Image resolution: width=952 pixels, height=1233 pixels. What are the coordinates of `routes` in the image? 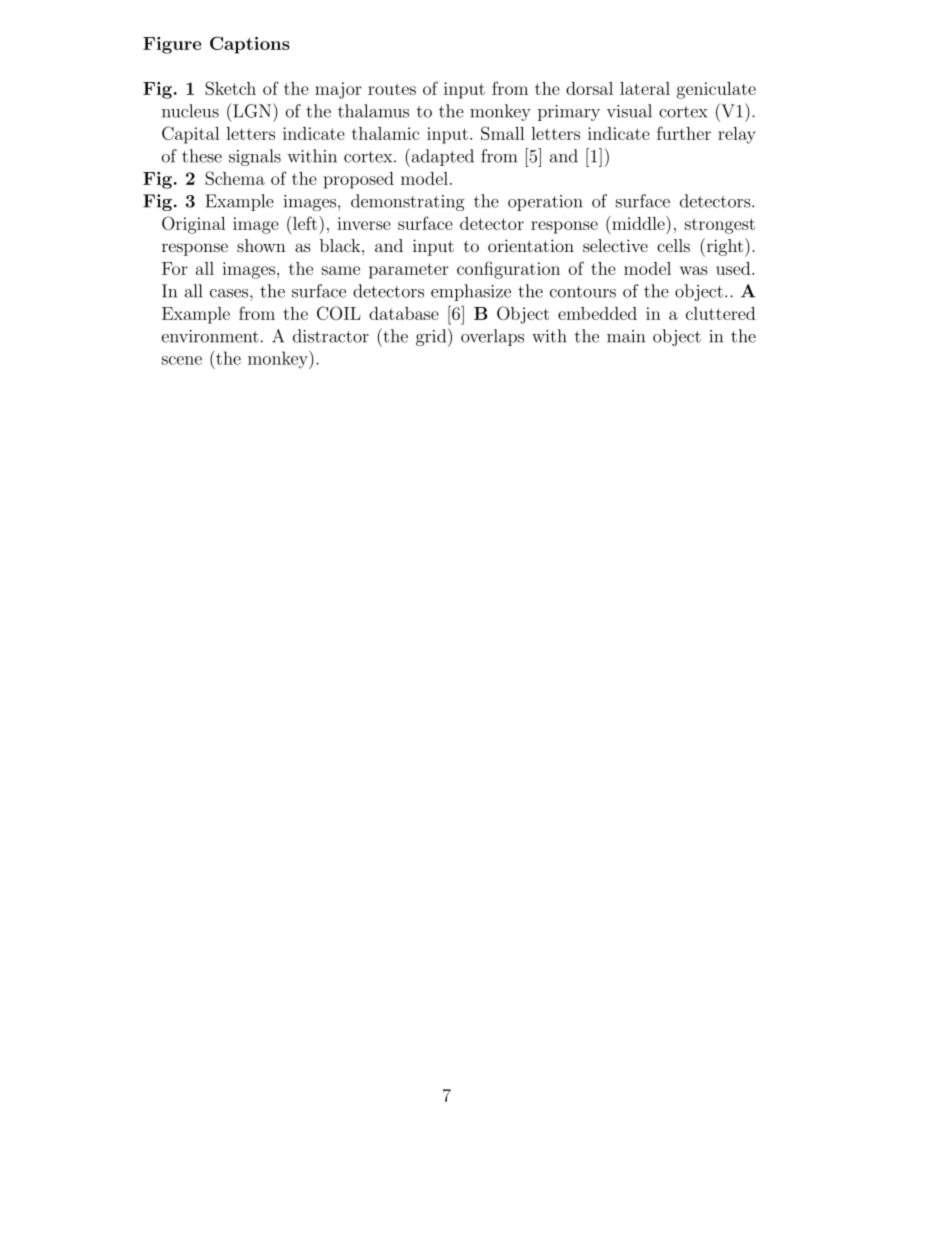 It's located at (392, 89).
